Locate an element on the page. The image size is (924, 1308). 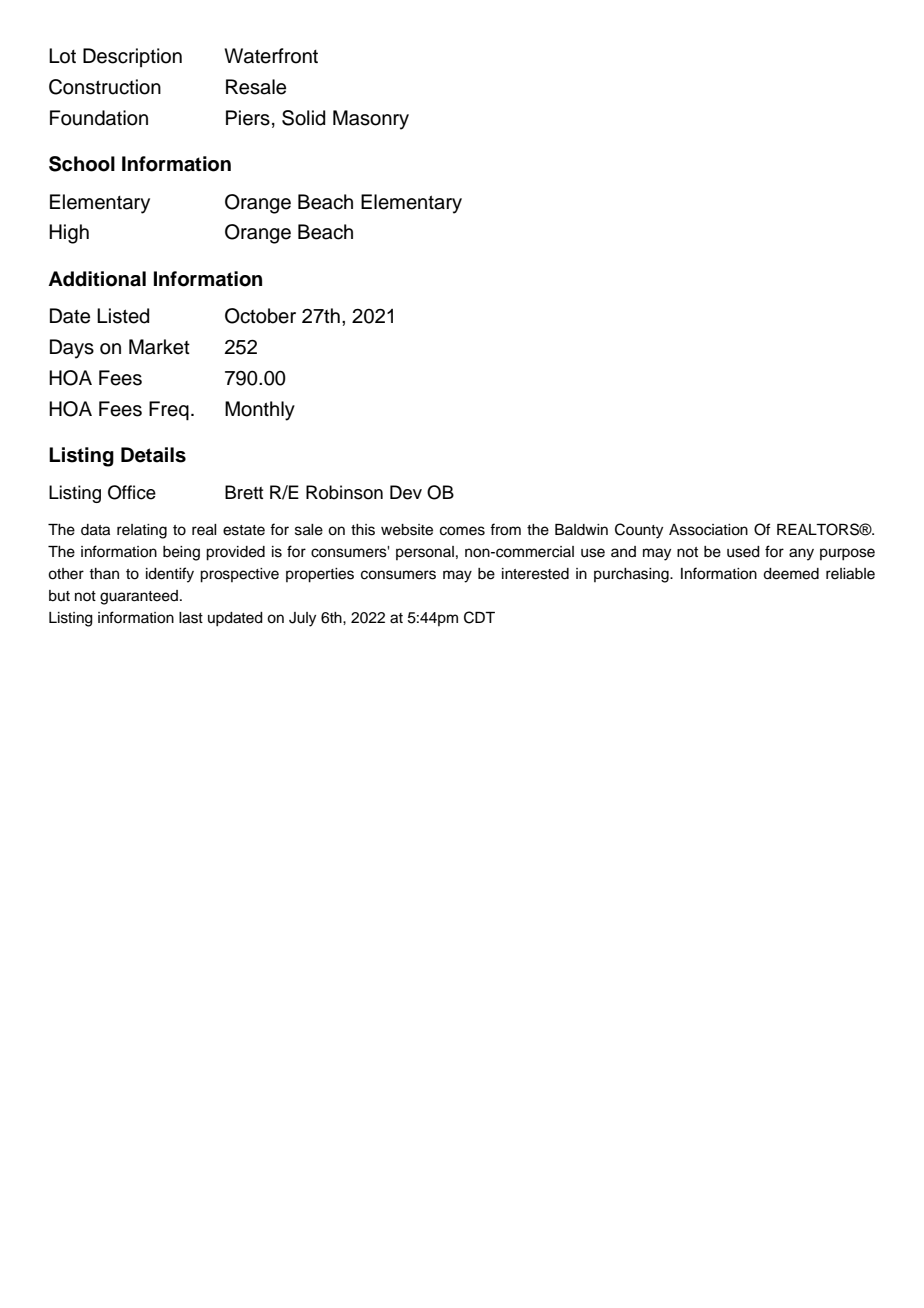
Solid is located at coordinates (303, 118).
